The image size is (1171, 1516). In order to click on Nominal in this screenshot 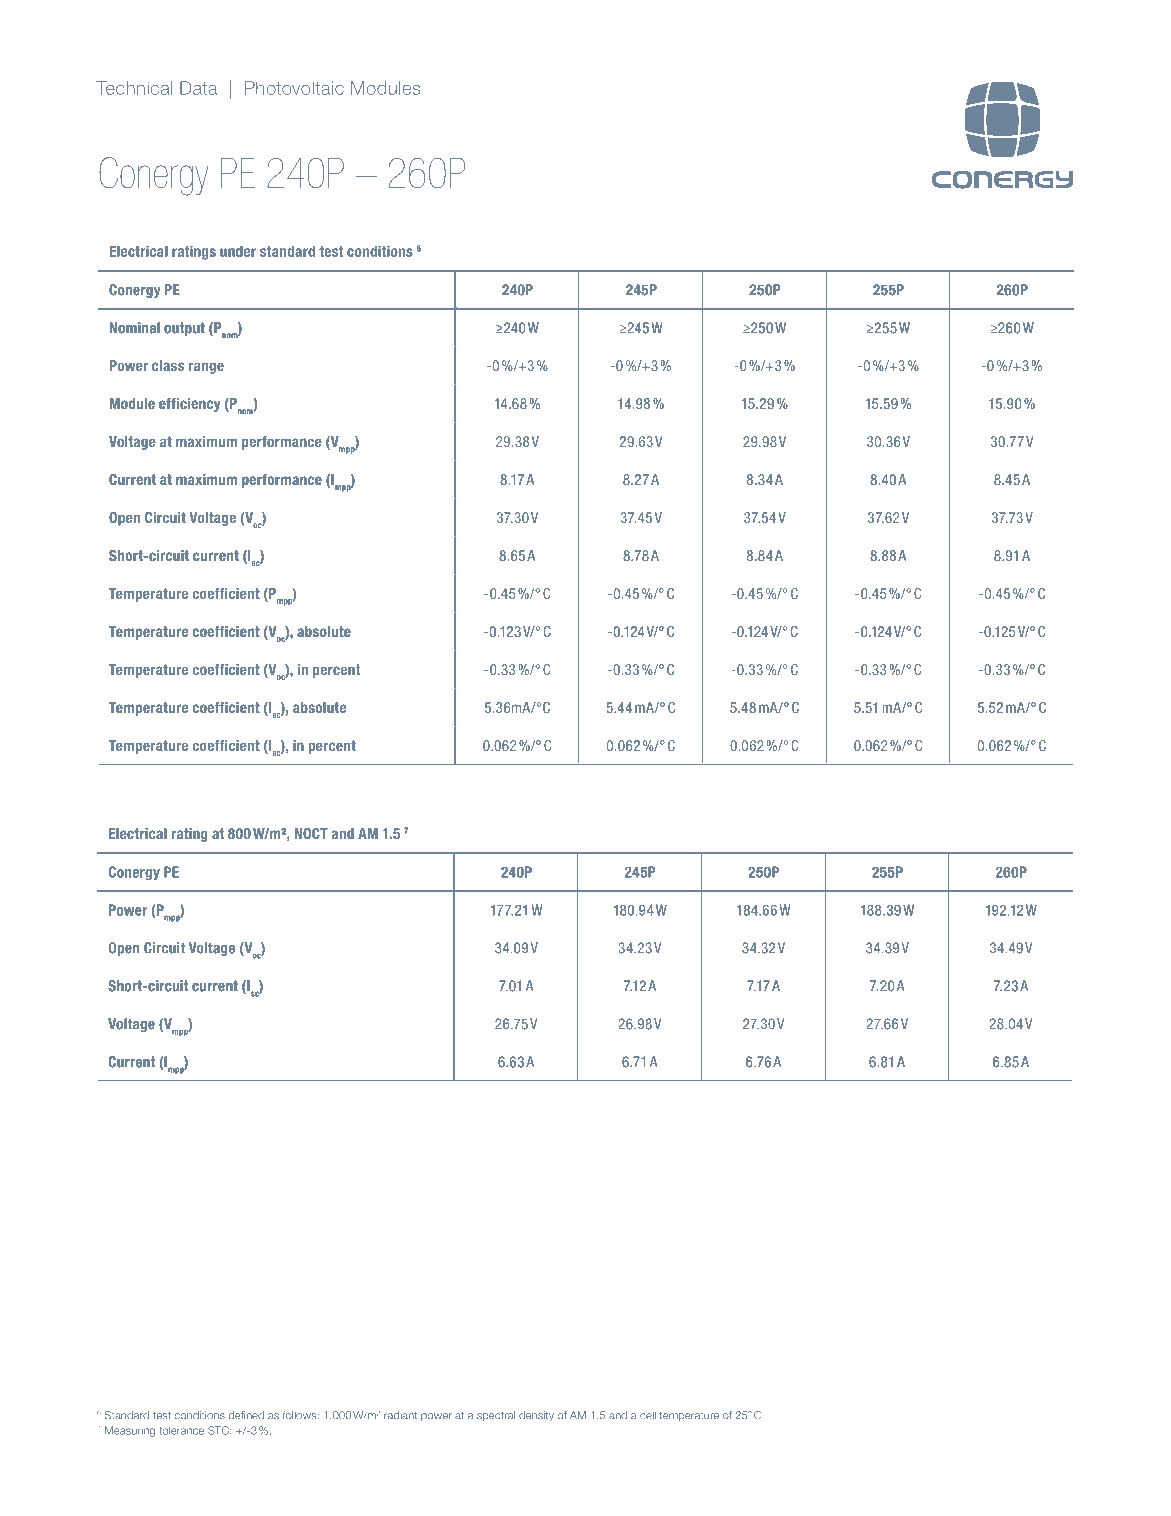, I will do `click(135, 328)`.
